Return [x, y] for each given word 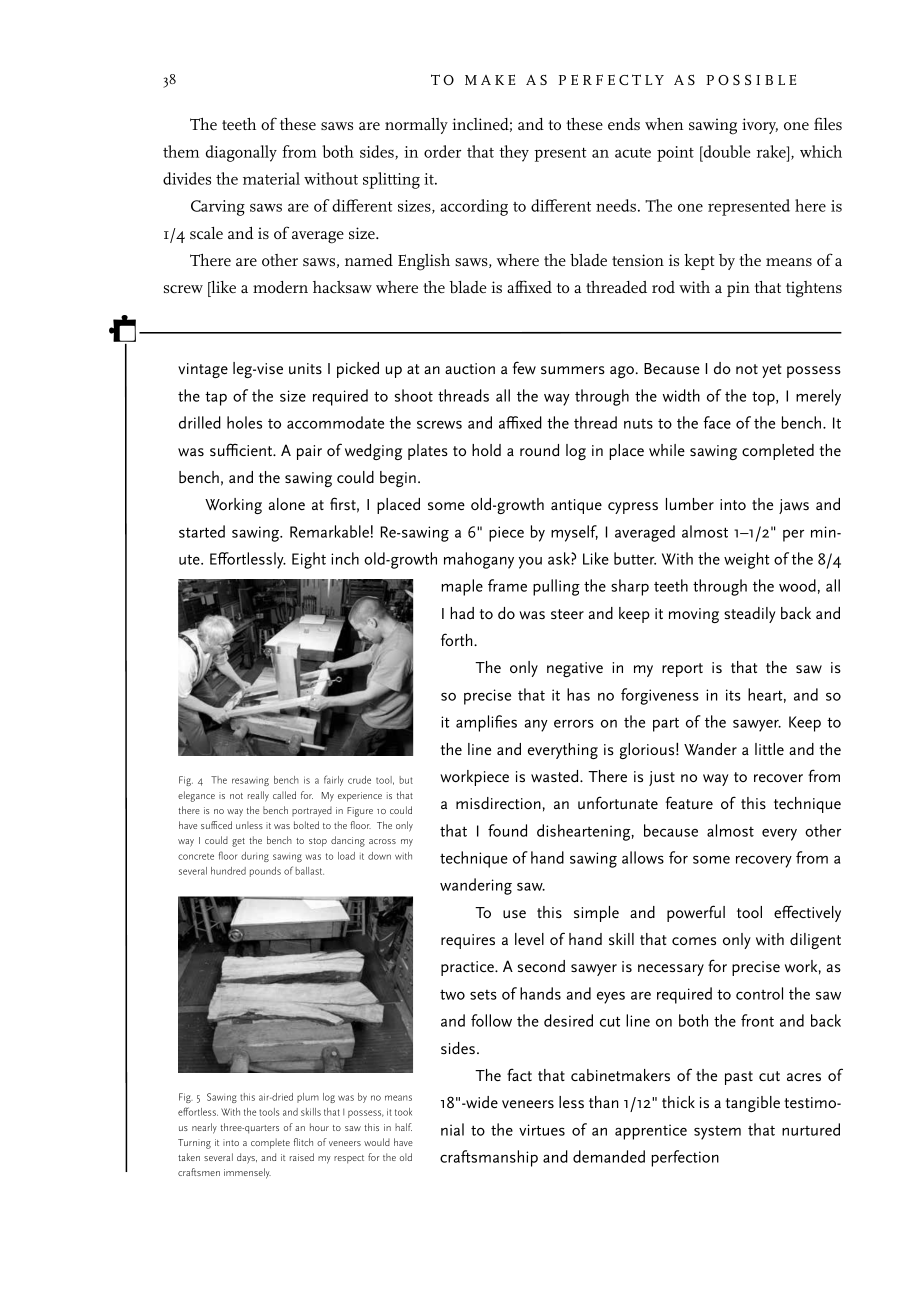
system [717, 1133]
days [247, 1158]
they [514, 153]
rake [772, 151]
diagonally [241, 153]
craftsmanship [489, 1158]
